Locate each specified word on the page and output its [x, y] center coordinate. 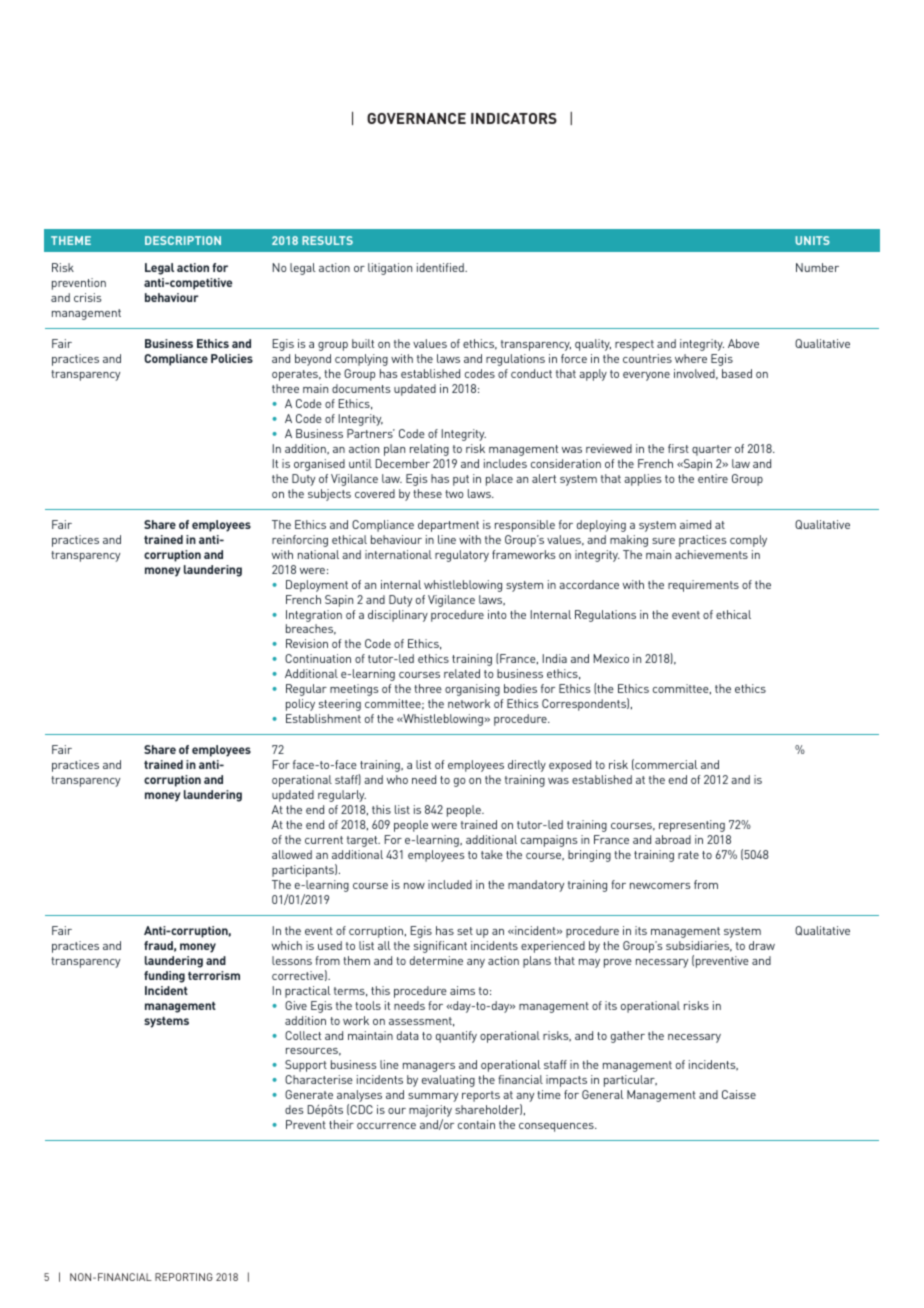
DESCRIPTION [183, 240]
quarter [712, 450]
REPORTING [184, 1277]
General [603, 1094]
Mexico [611, 658]
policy [300, 705]
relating [429, 450]
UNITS [813, 240]
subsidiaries [699, 946]
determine [436, 960]
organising [472, 690]
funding [164, 977]
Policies [232, 358]
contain [476, 1124]
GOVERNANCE [416, 118]
